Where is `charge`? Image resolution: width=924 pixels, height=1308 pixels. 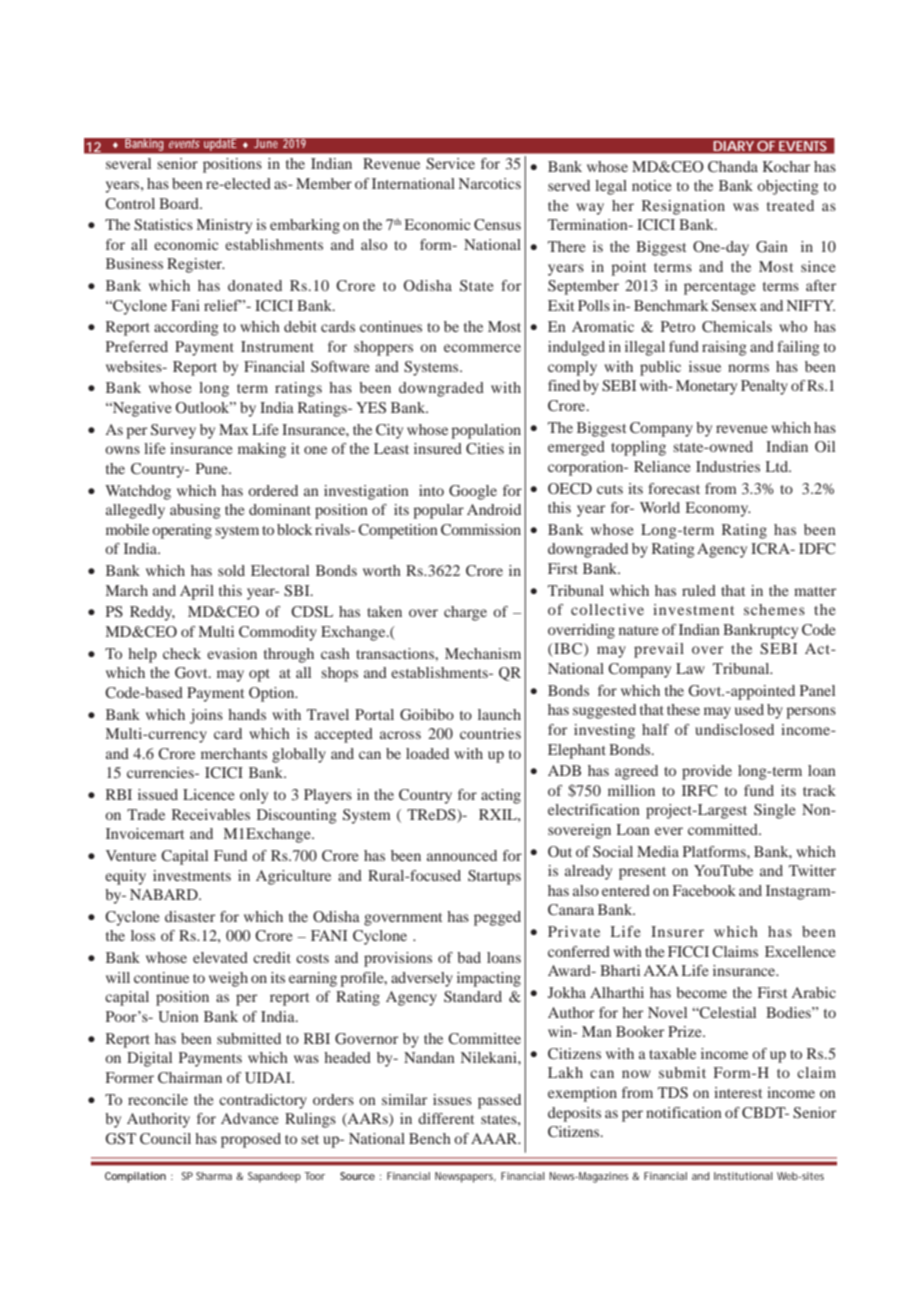
charge is located at coordinates (465, 613).
